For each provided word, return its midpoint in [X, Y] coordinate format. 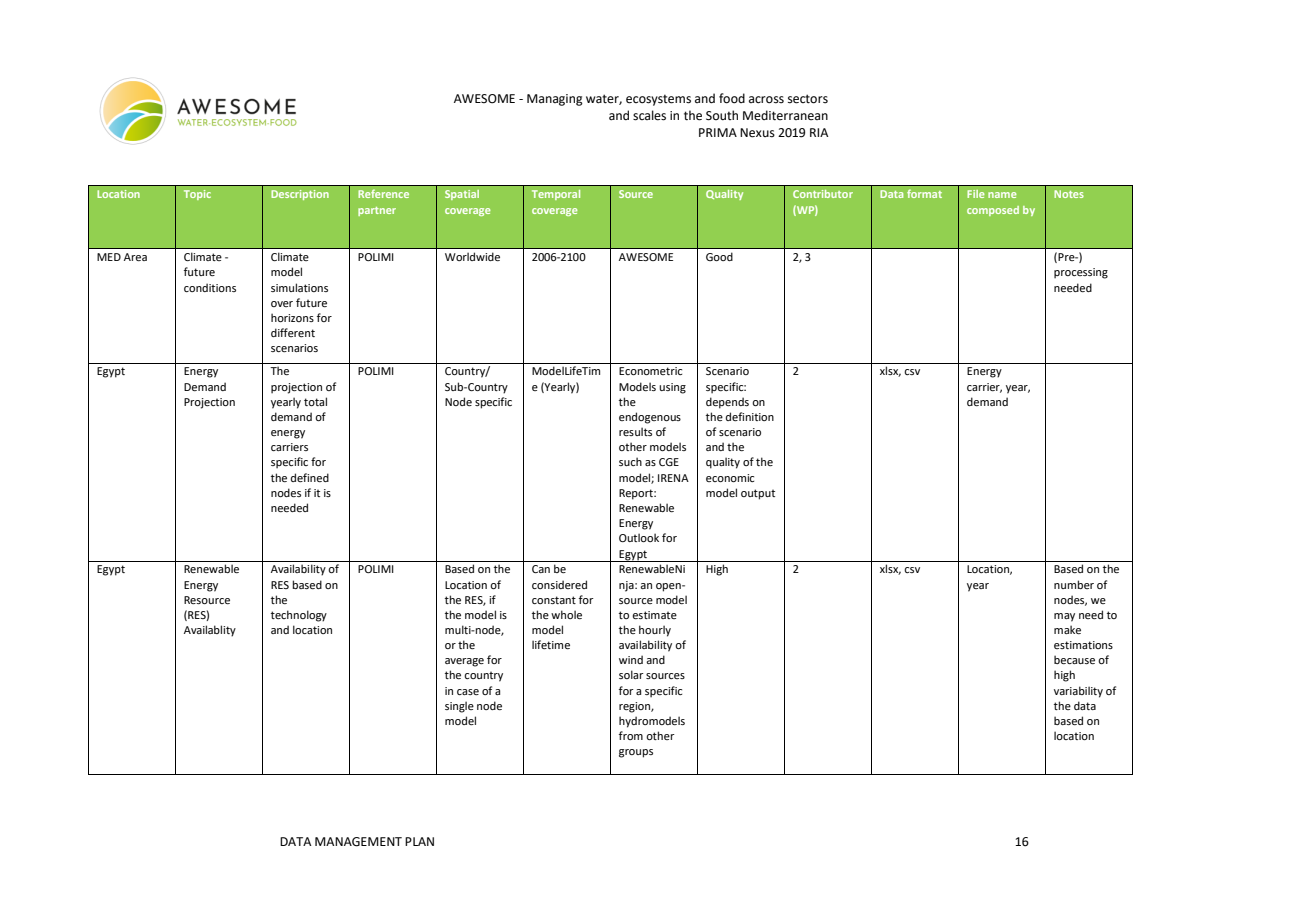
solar [631, 674]
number [1074, 584]
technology [299, 616]
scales [649, 115]
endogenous [650, 418]
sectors [808, 99]
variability [1078, 692]
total [315, 401]
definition [750, 416]
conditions [210, 287]
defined [310, 477]
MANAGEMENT [358, 842]
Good [719, 256]
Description [300, 195]
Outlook [639, 537]
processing [1081, 273]
